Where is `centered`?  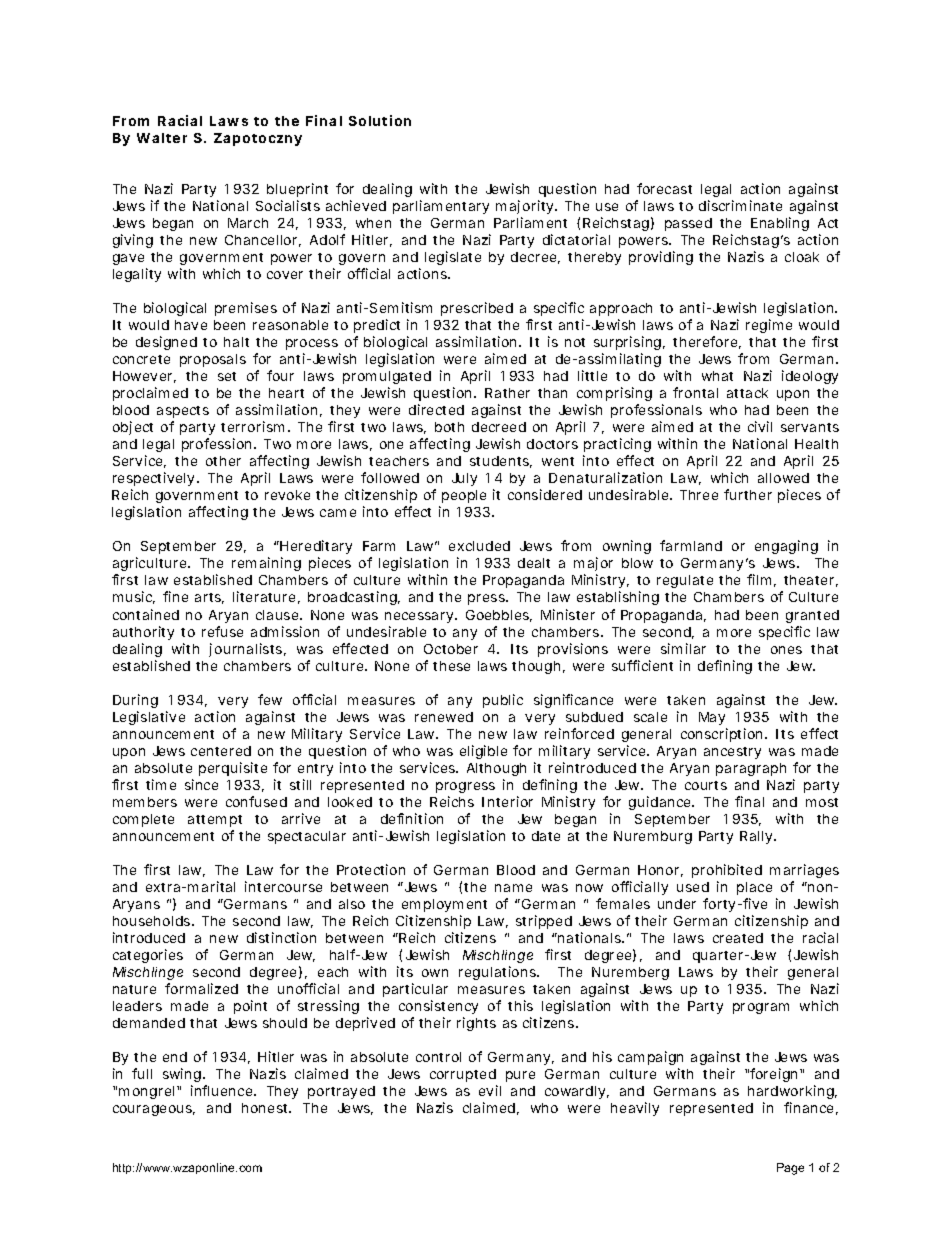 centered is located at coordinates (221, 751).
